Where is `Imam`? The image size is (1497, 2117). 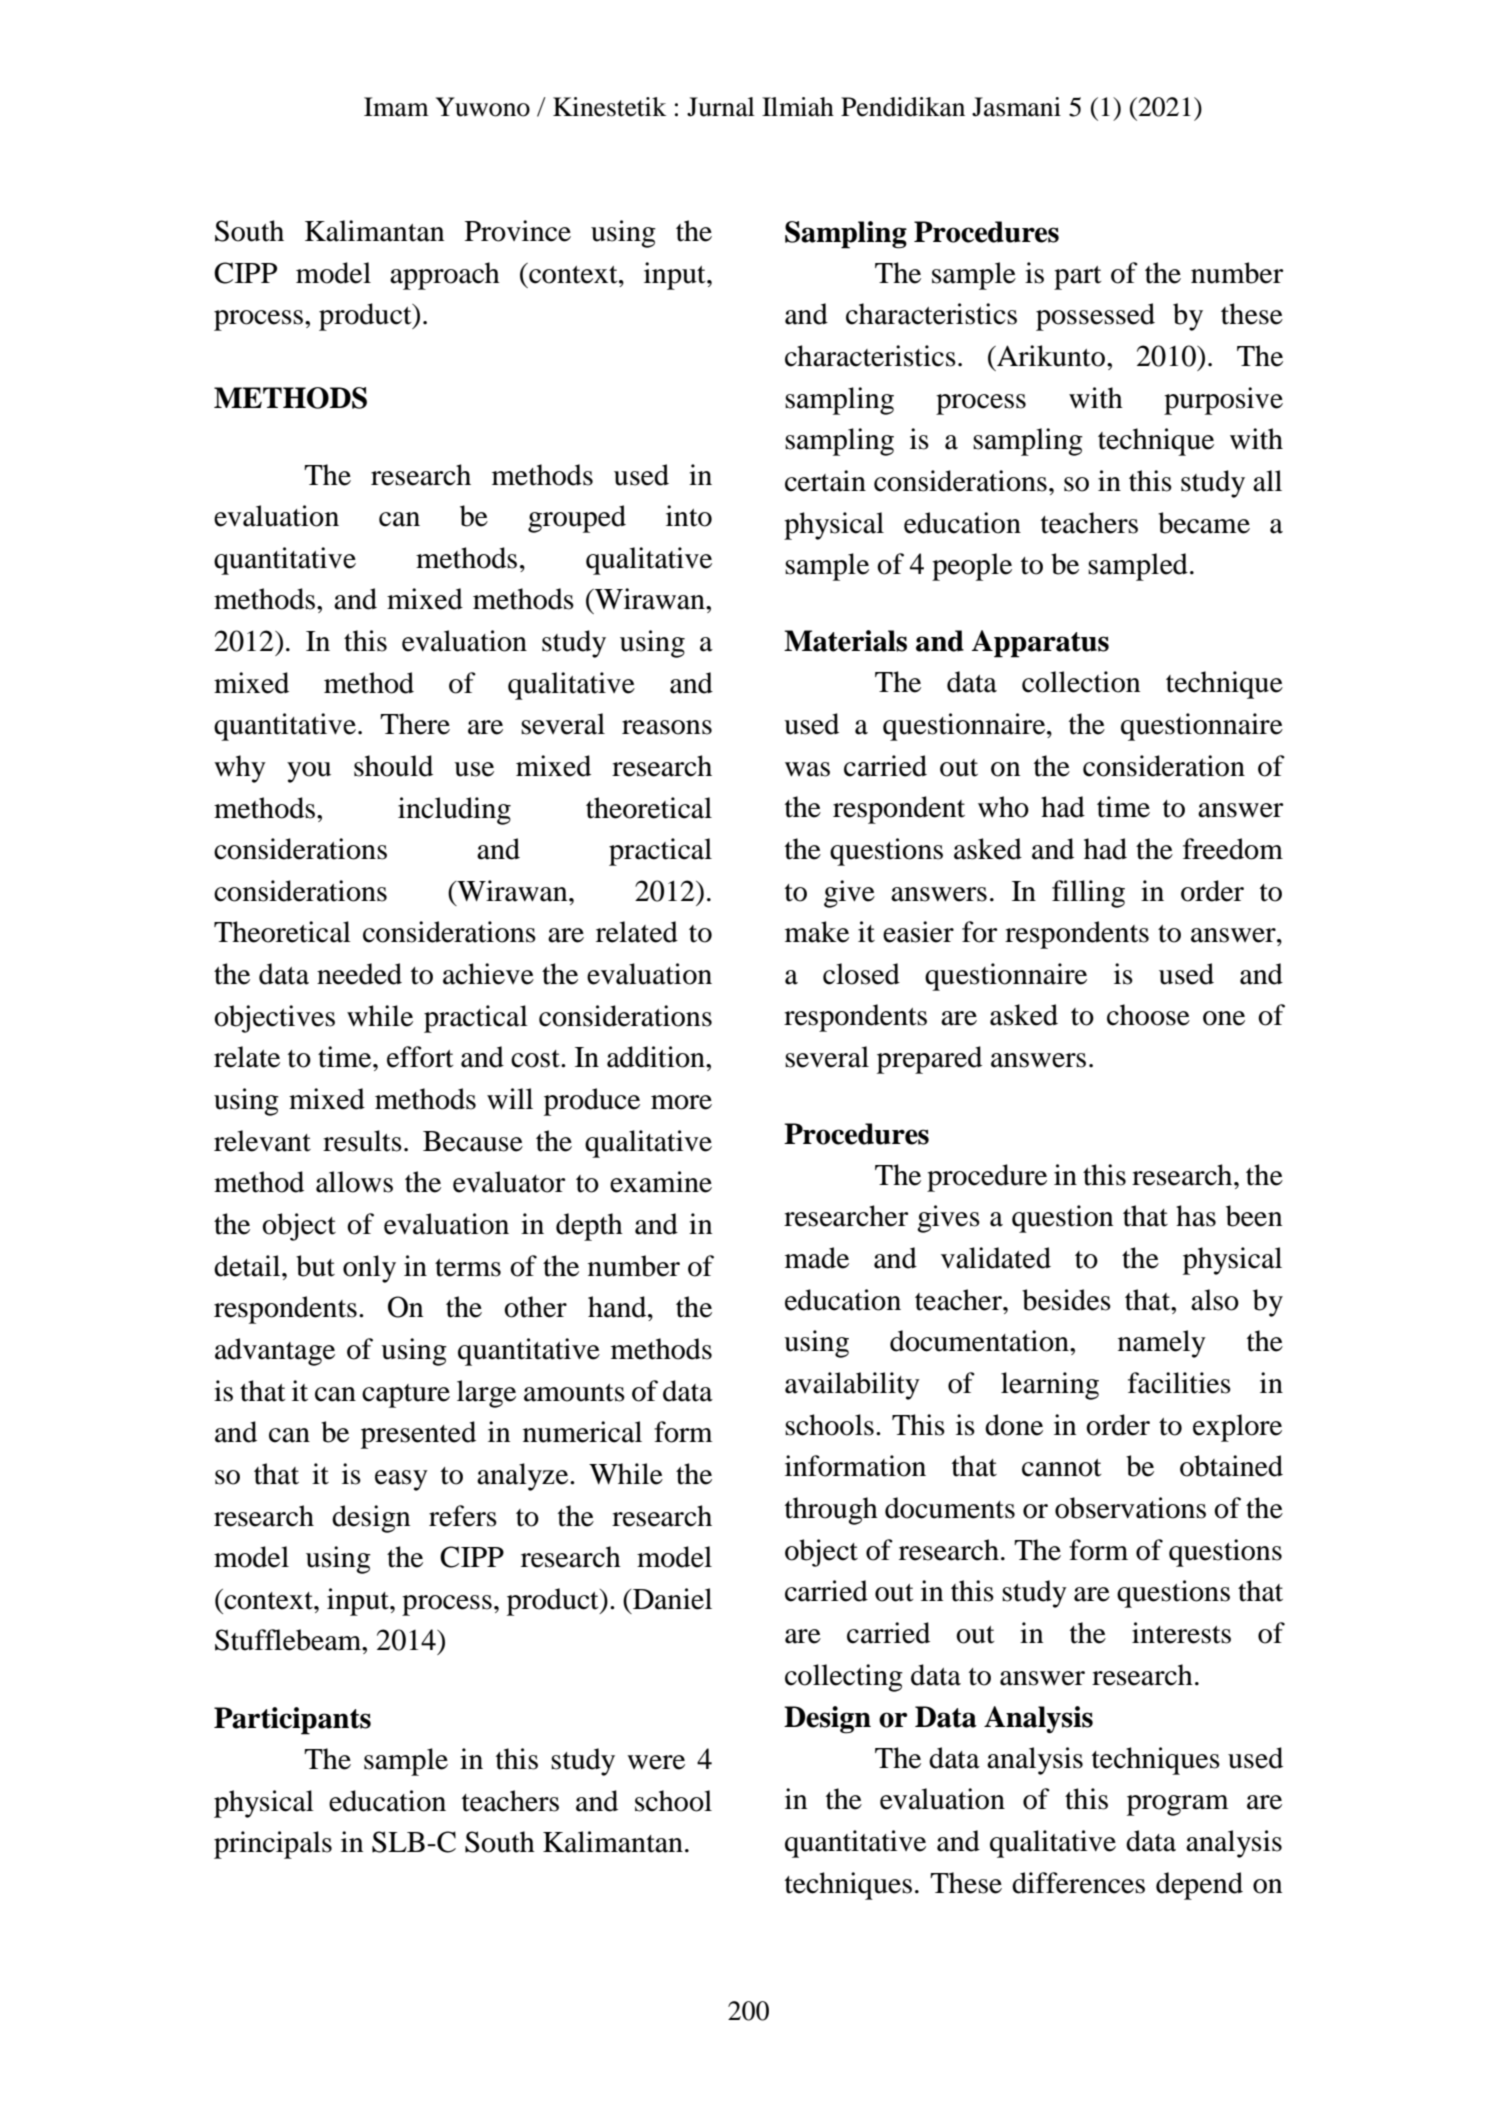 Imam is located at coordinates (396, 107).
